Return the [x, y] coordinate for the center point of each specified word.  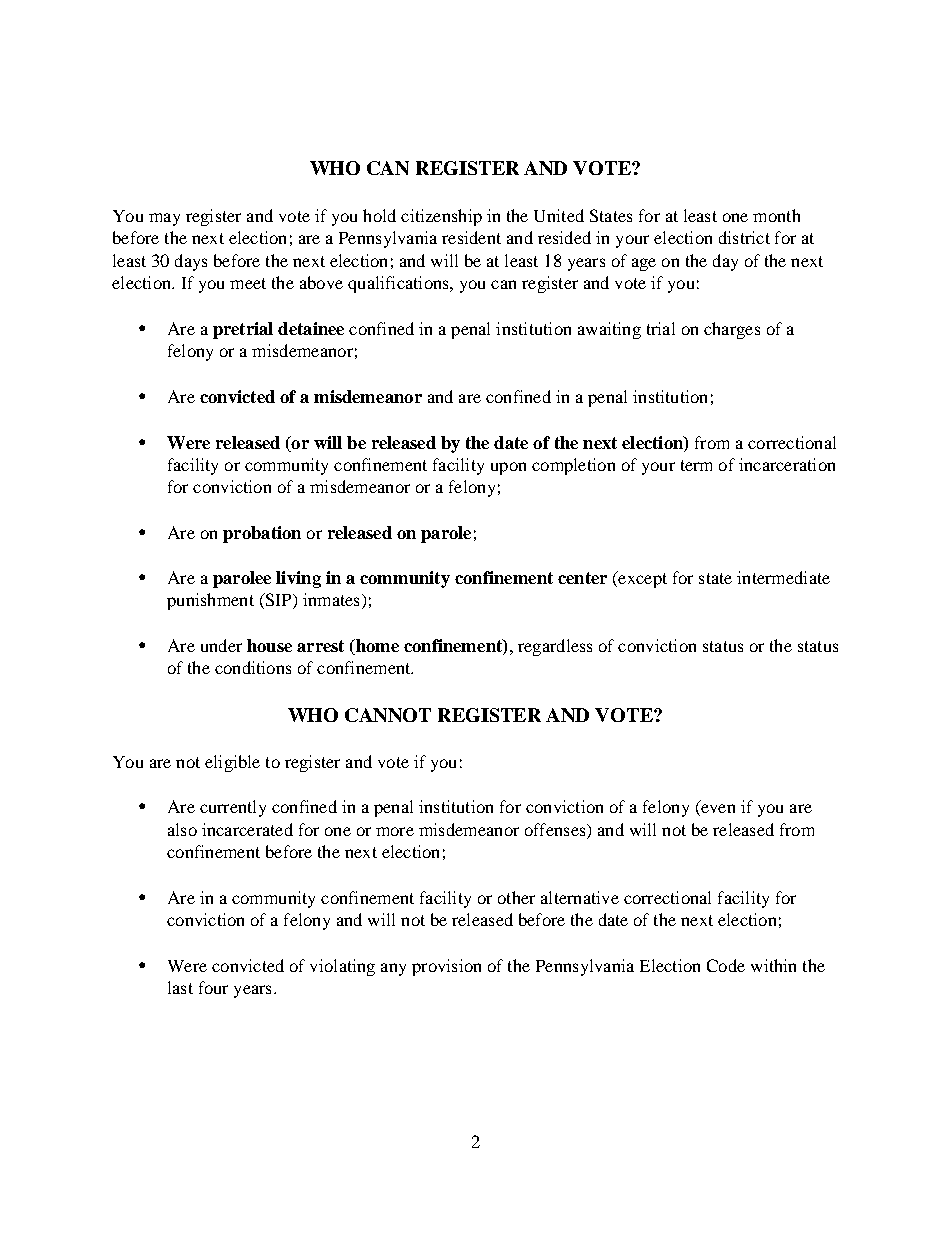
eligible [232, 763]
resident [471, 237]
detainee [311, 328]
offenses [556, 829]
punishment [210, 601]
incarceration [787, 464]
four [213, 987]
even [717, 810]
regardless [555, 647]
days [191, 262]
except [641, 579]
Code [726, 965]
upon [508, 468]
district [744, 237]
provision [446, 967]
